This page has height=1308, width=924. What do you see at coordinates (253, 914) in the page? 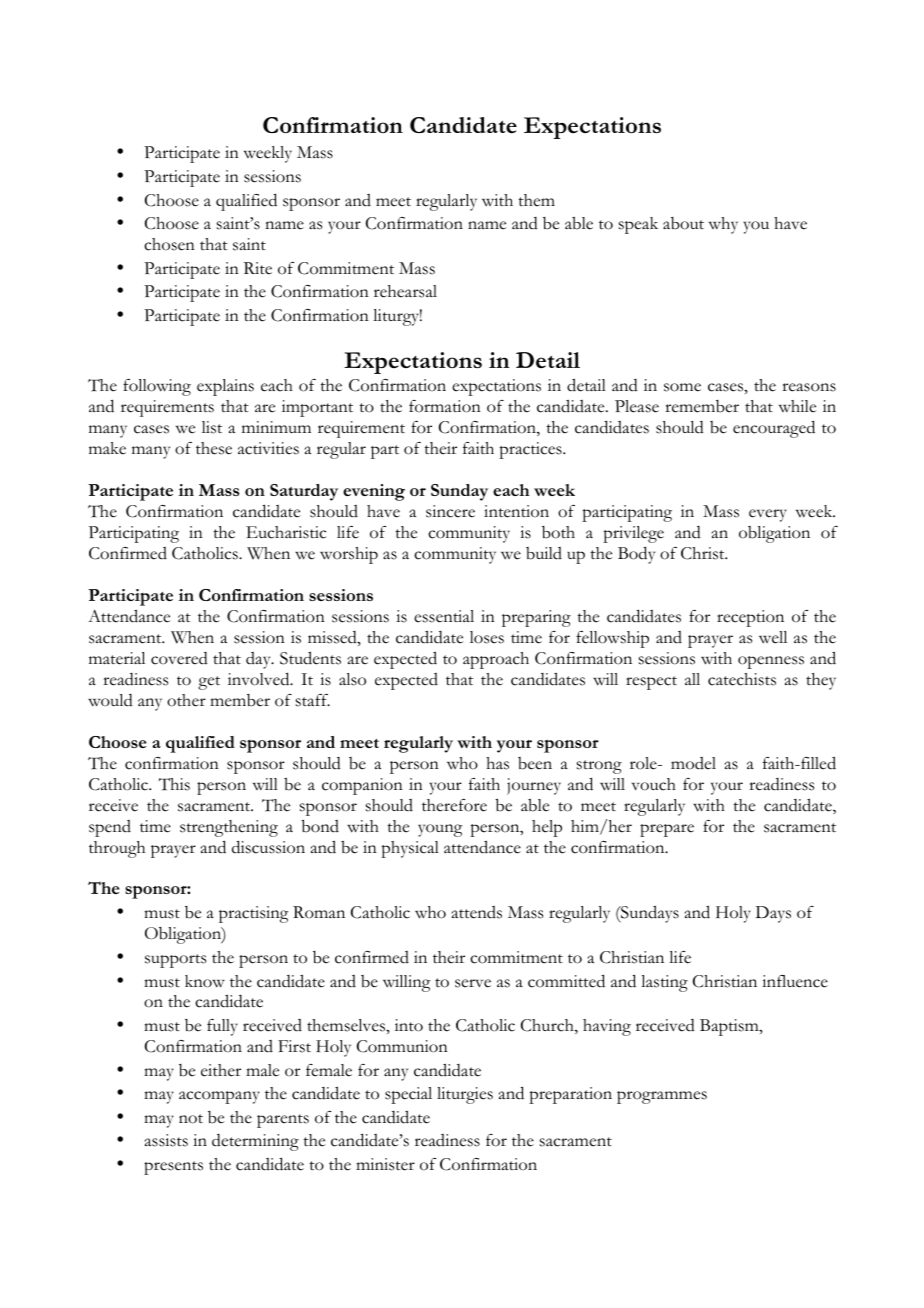
I see `practising` at bounding box center [253, 914].
